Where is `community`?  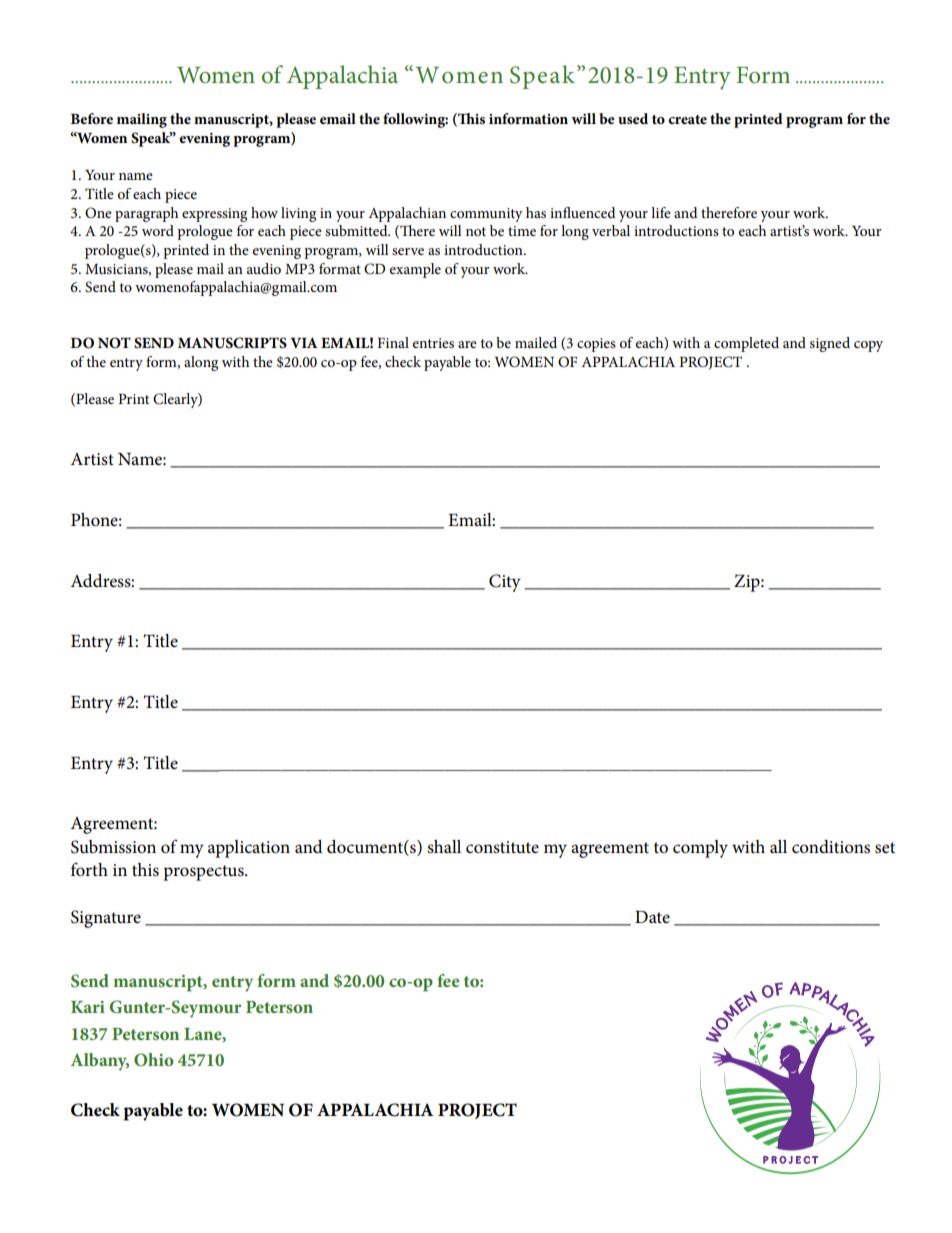
community is located at coordinates (486, 215).
